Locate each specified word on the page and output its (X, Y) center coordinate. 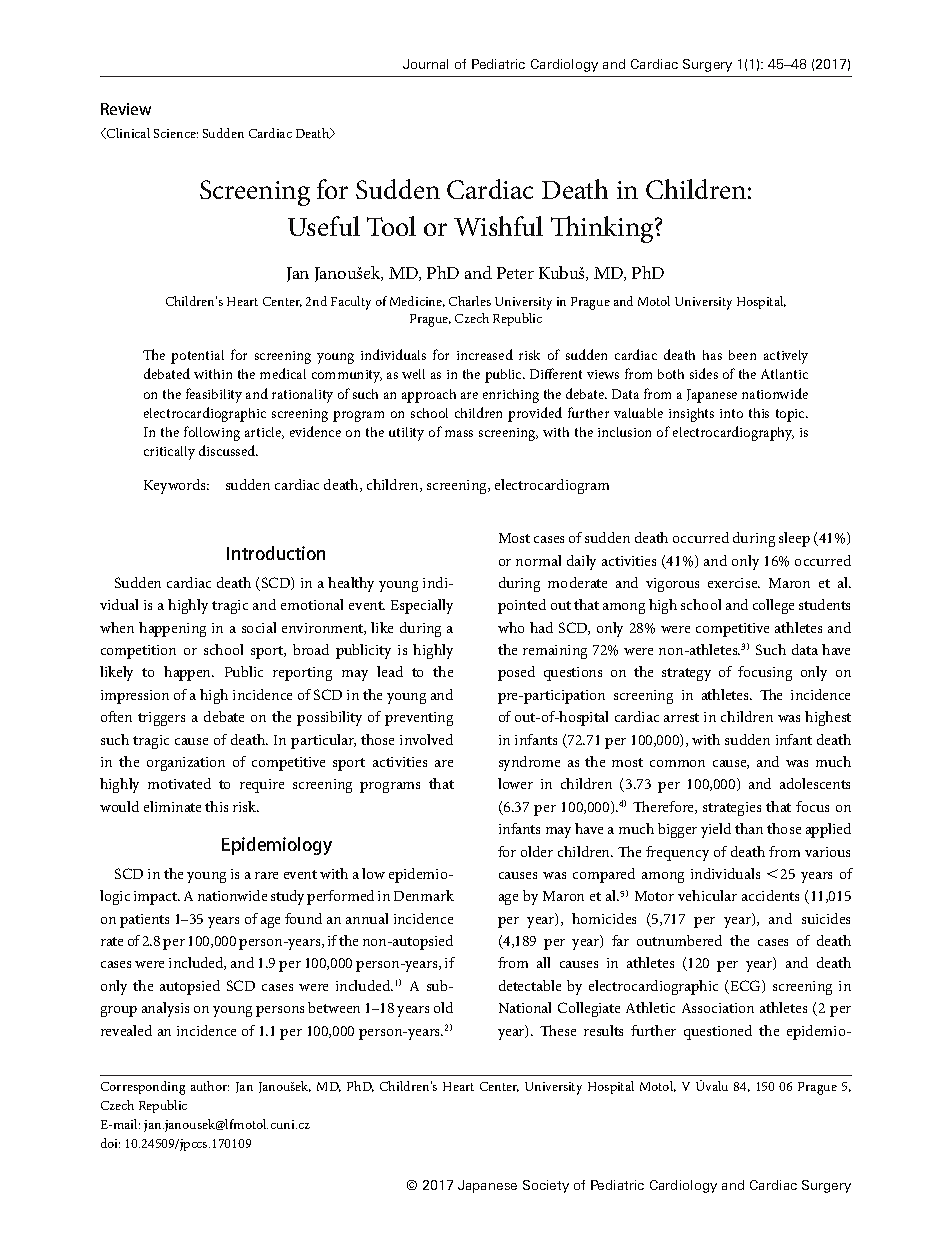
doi (110, 1143)
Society (546, 1186)
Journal (425, 64)
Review (126, 109)
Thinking (603, 229)
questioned (718, 1032)
